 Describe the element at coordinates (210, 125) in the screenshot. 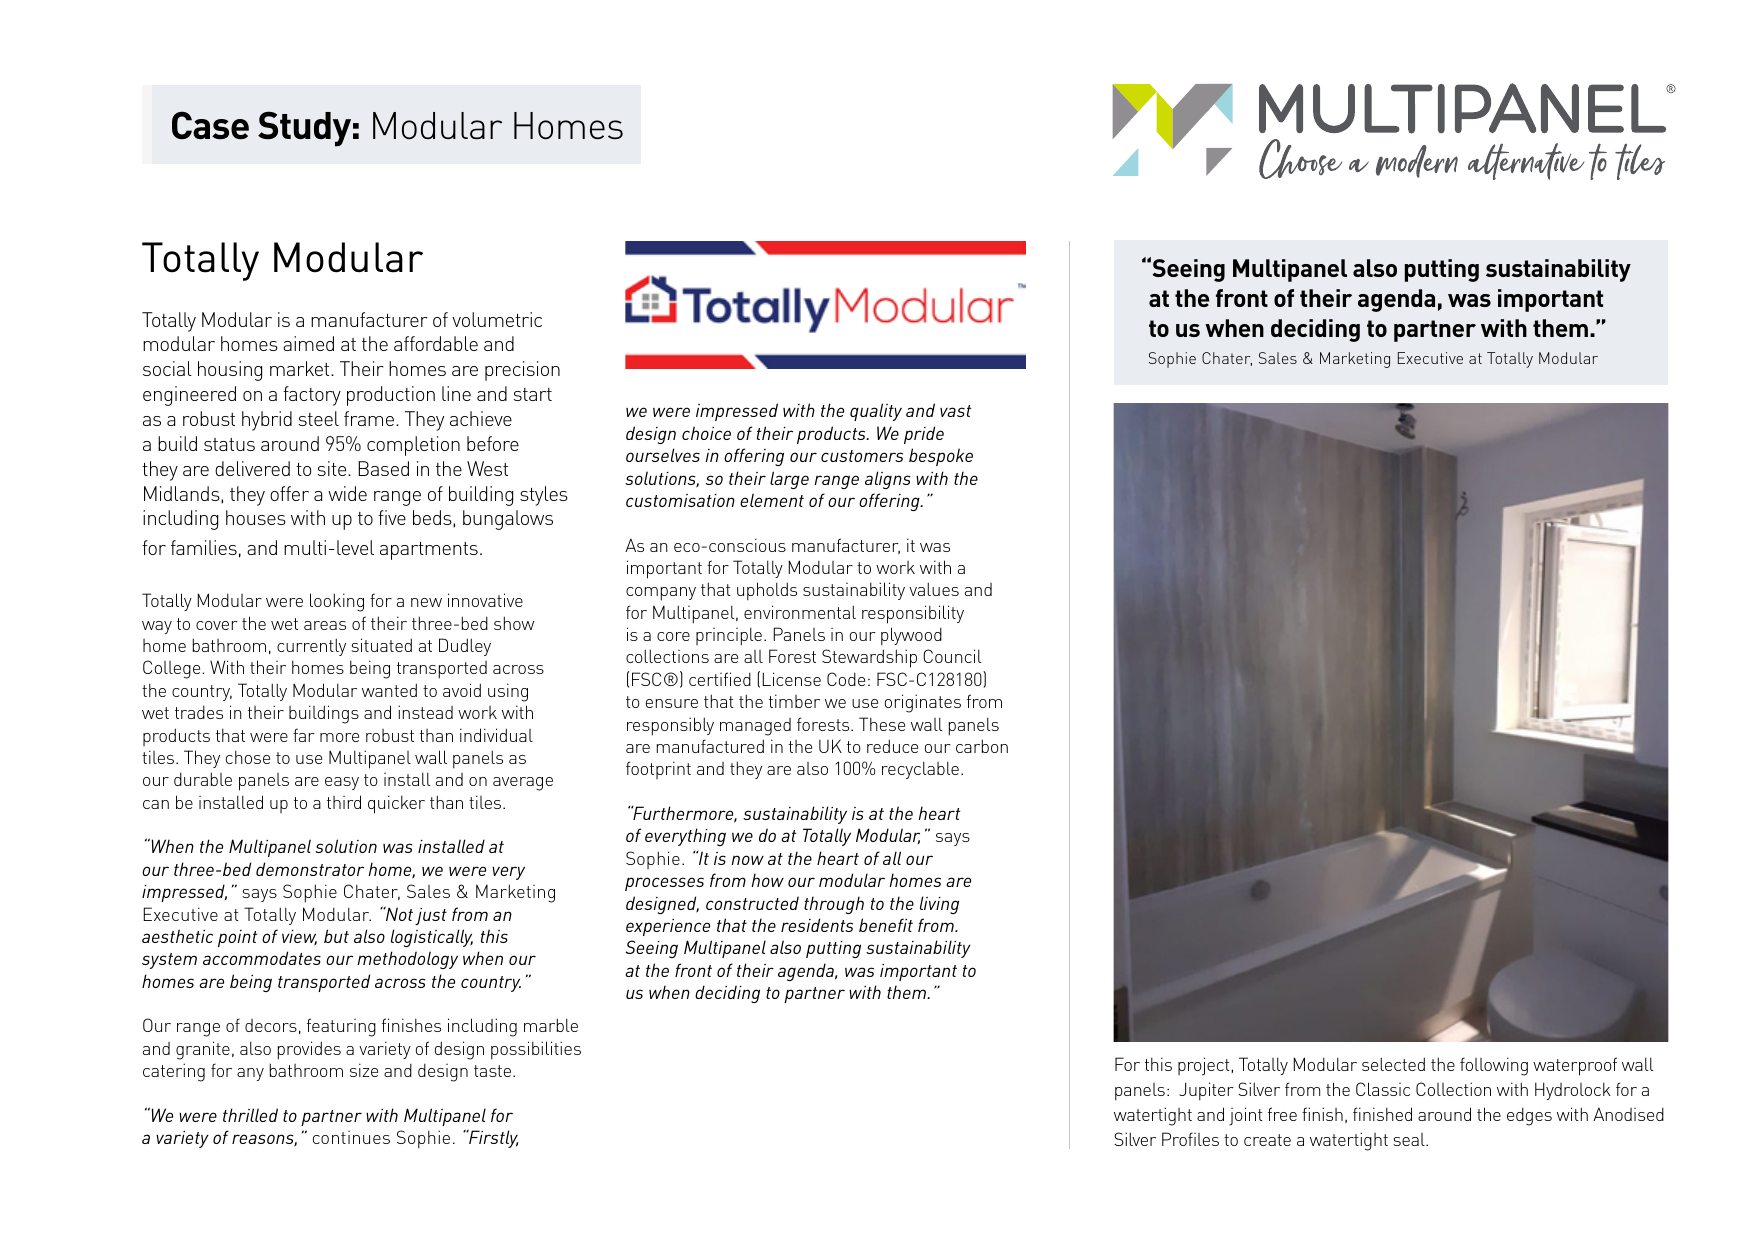

I see `Case` at that location.
